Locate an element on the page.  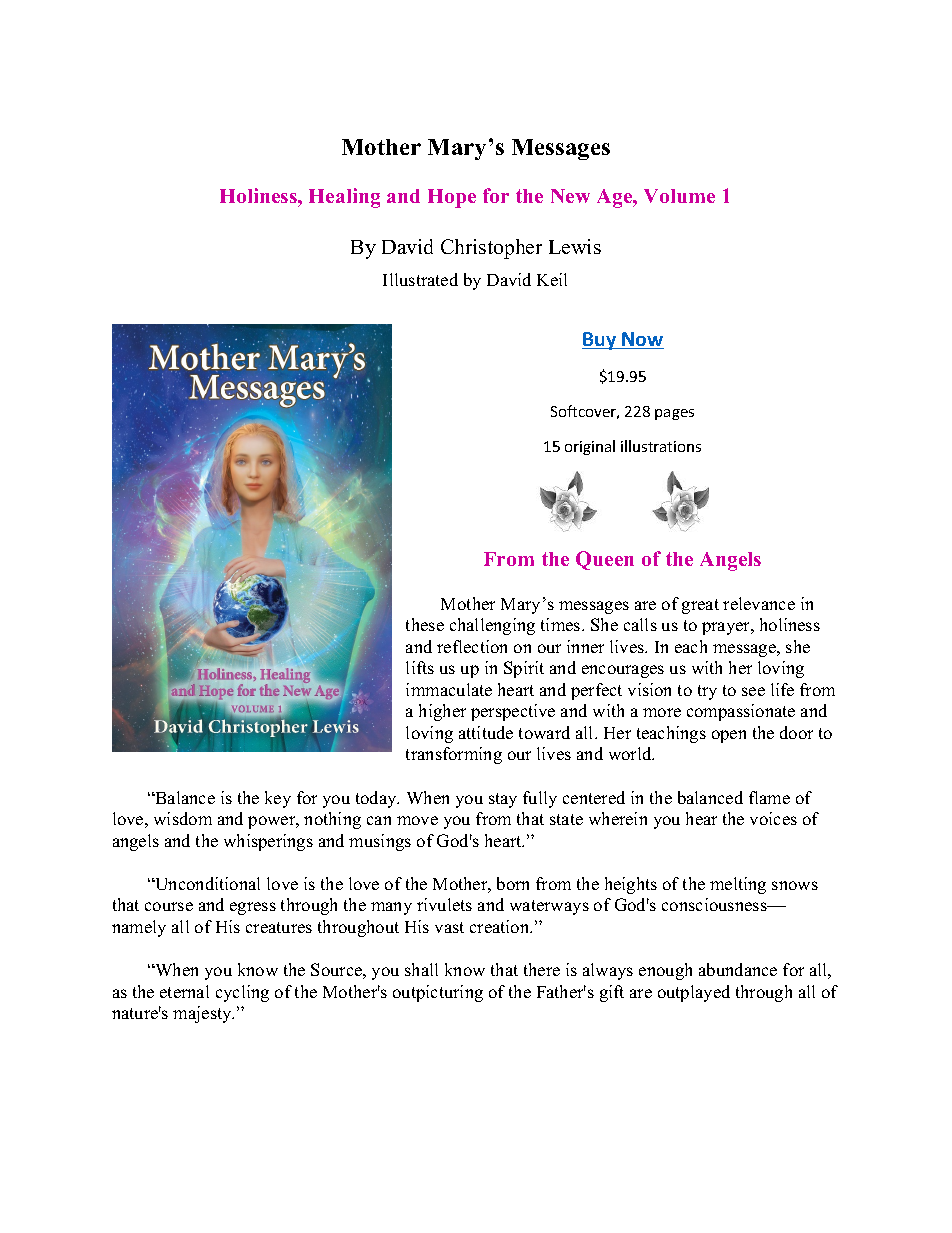
Healing is located at coordinates (344, 198).
